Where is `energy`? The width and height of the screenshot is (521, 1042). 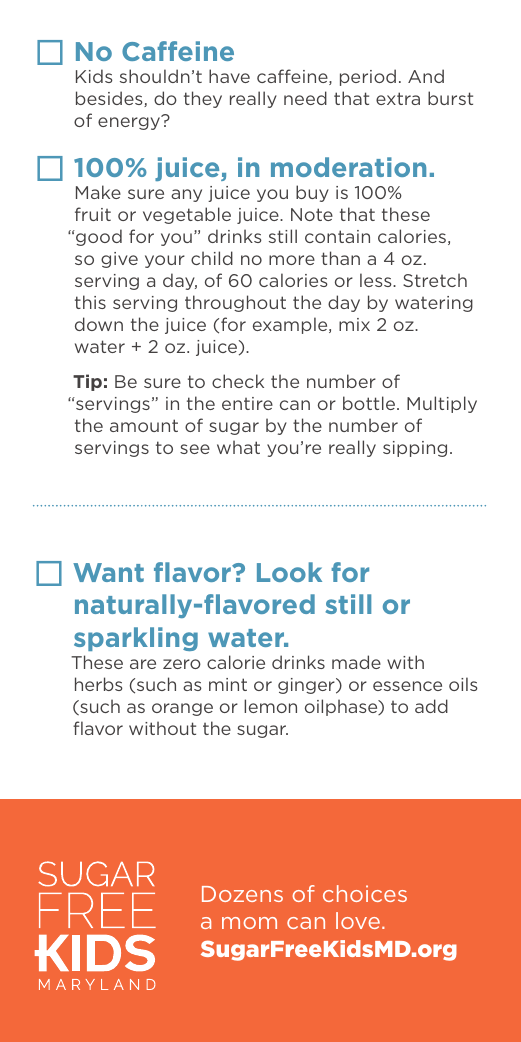
energy is located at coordinates (130, 122).
